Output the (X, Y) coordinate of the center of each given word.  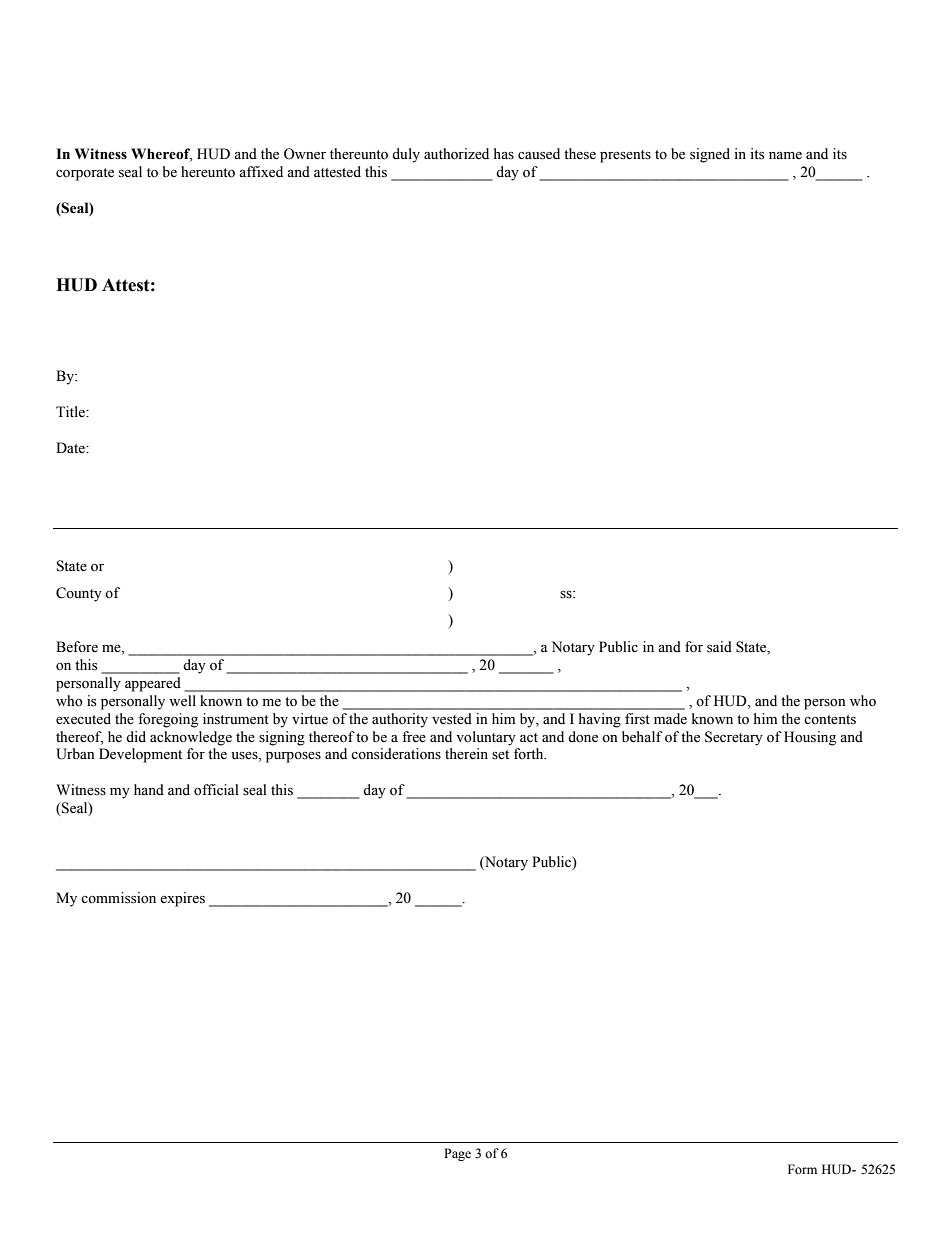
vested (452, 719)
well (182, 701)
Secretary (734, 738)
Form (802, 1169)
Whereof (161, 155)
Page (457, 1154)
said (719, 647)
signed (710, 155)
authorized (456, 154)
